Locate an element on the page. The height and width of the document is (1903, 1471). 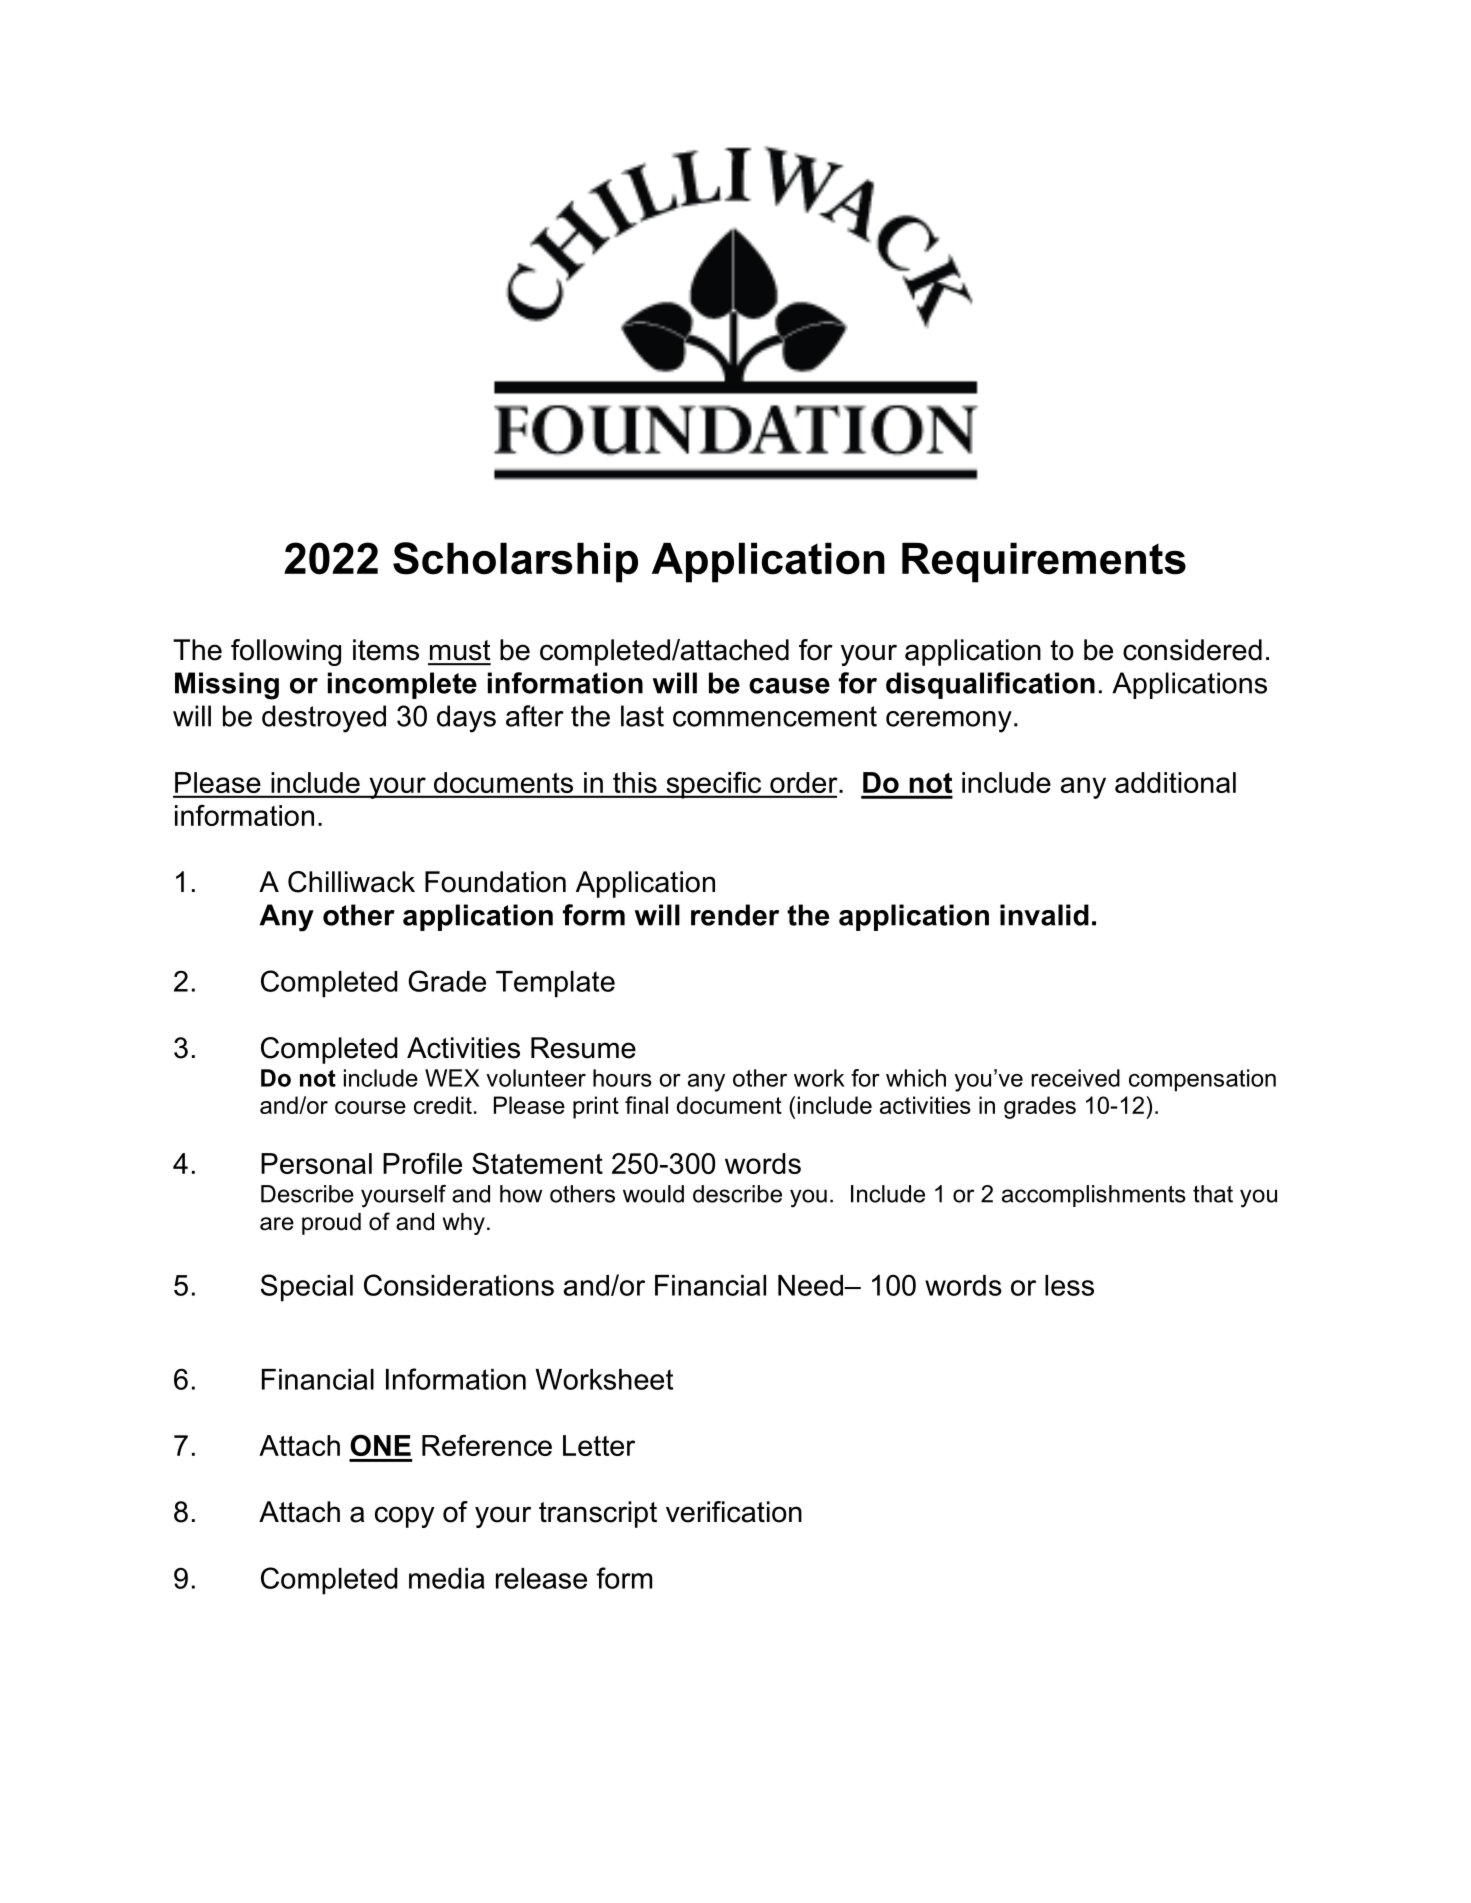
less is located at coordinates (1069, 1285).
